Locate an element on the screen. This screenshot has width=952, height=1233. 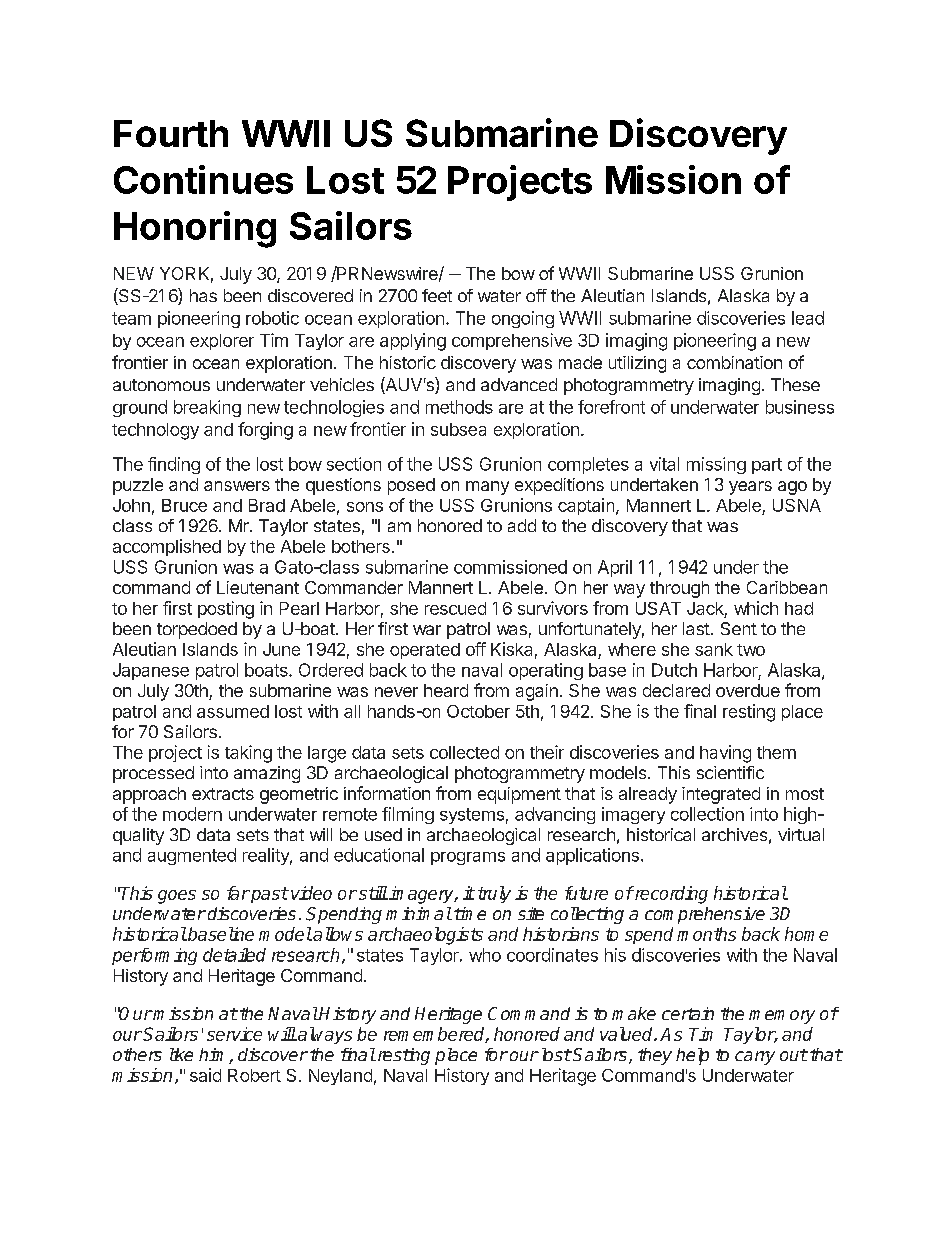
Continues is located at coordinates (203, 179).
